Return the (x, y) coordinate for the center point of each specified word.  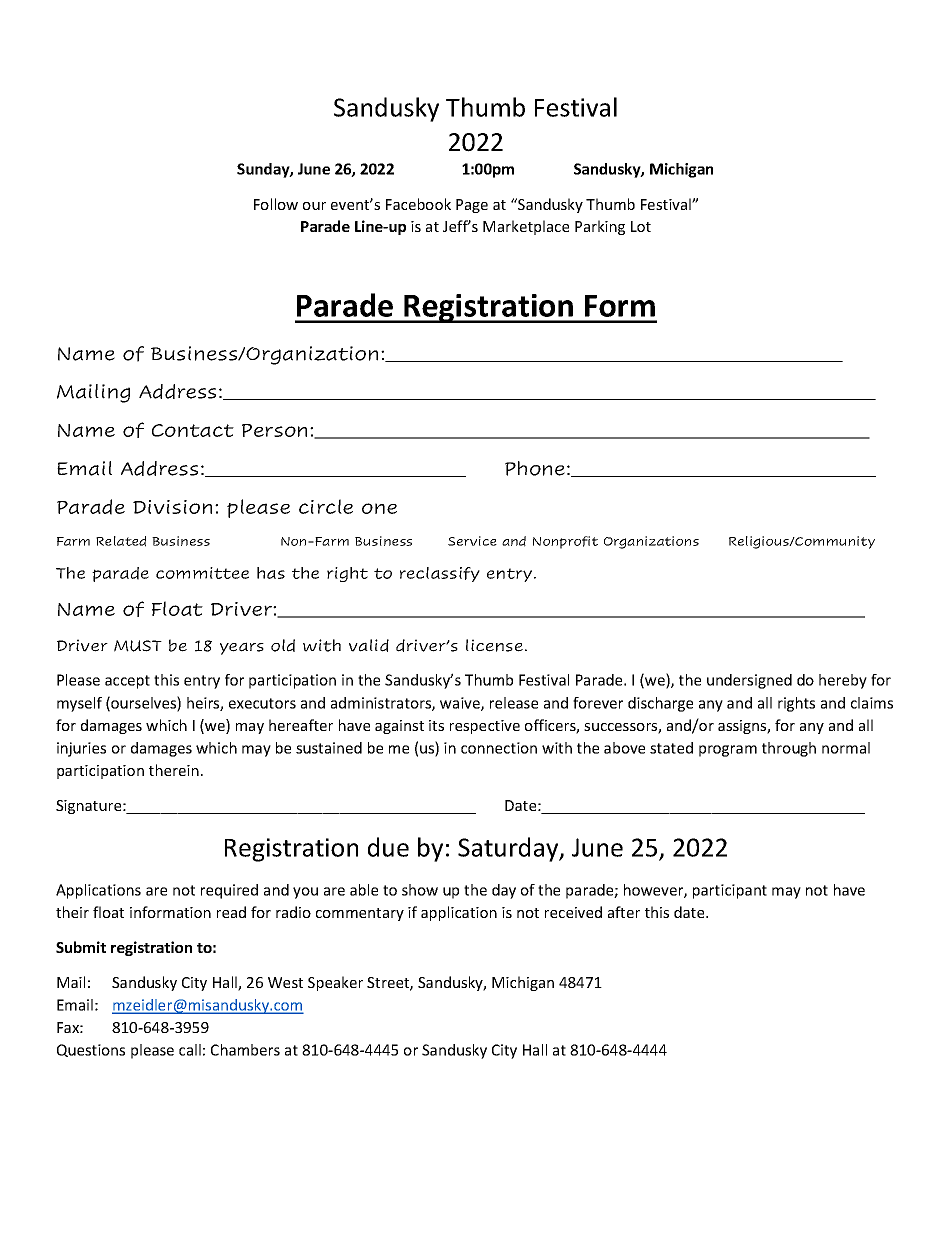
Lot (641, 226)
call (190, 1050)
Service (472, 541)
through (789, 749)
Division (172, 507)
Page (472, 206)
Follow (276, 204)
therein (174, 770)
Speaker (335, 983)
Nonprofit (565, 542)
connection (499, 748)
